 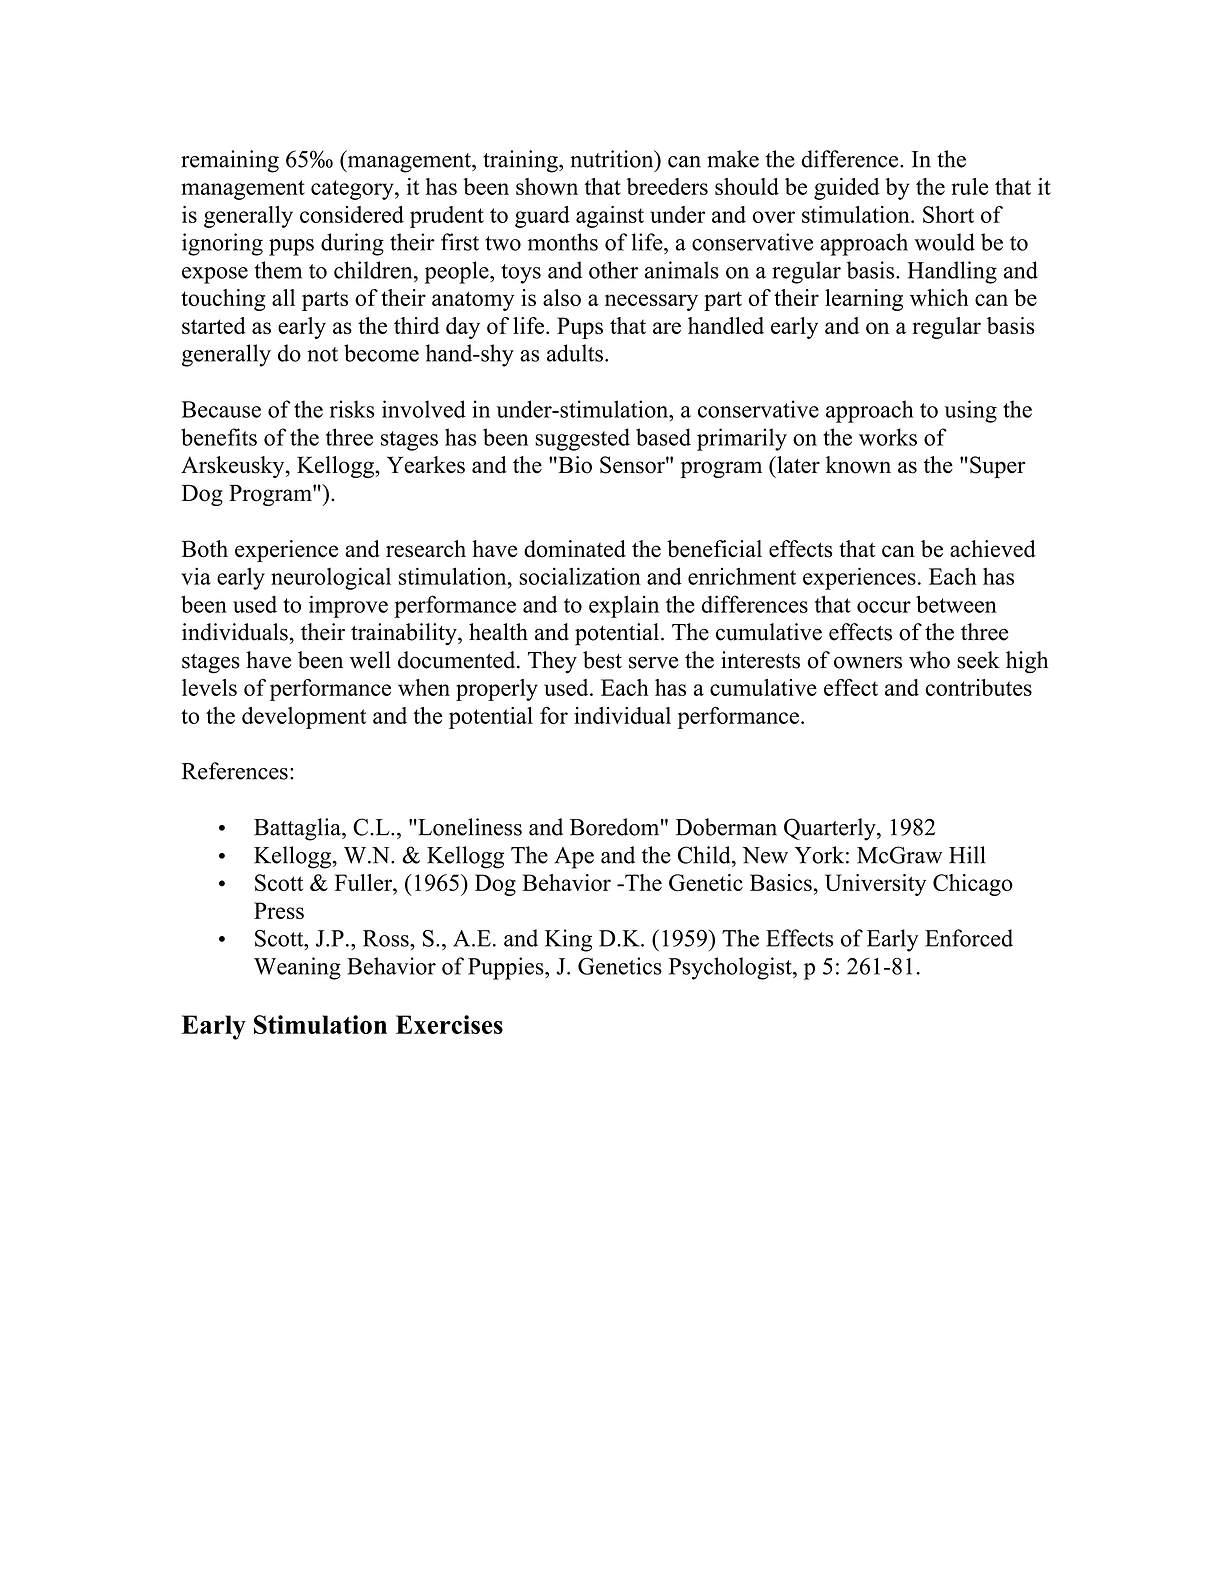 I want to click on Puppies, so click(x=507, y=968).
